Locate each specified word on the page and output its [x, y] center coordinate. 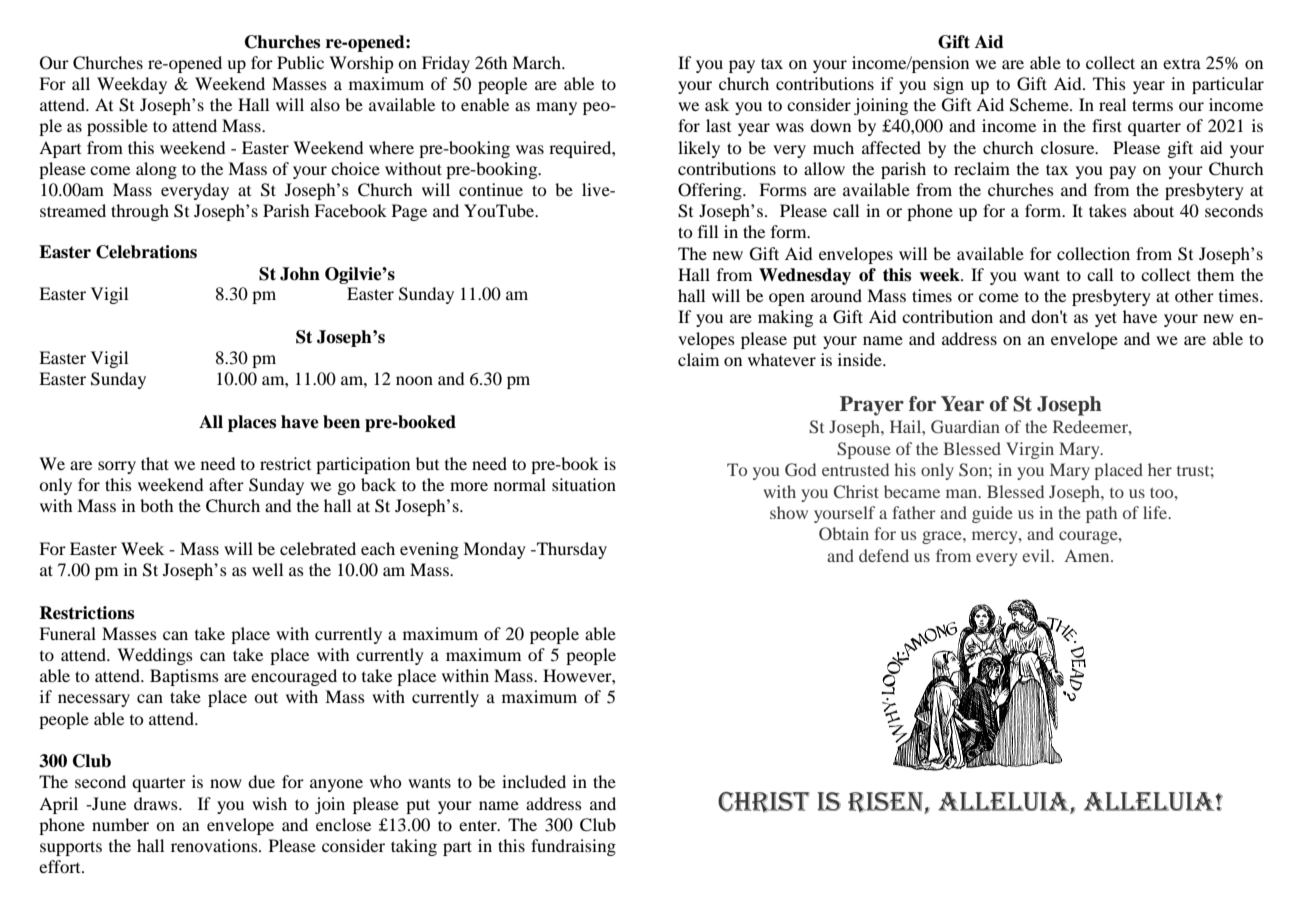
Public [300, 62]
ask [717, 104]
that [155, 463]
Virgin [1030, 450]
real [1112, 104]
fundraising [573, 847]
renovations [215, 845]
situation [584, 484]
